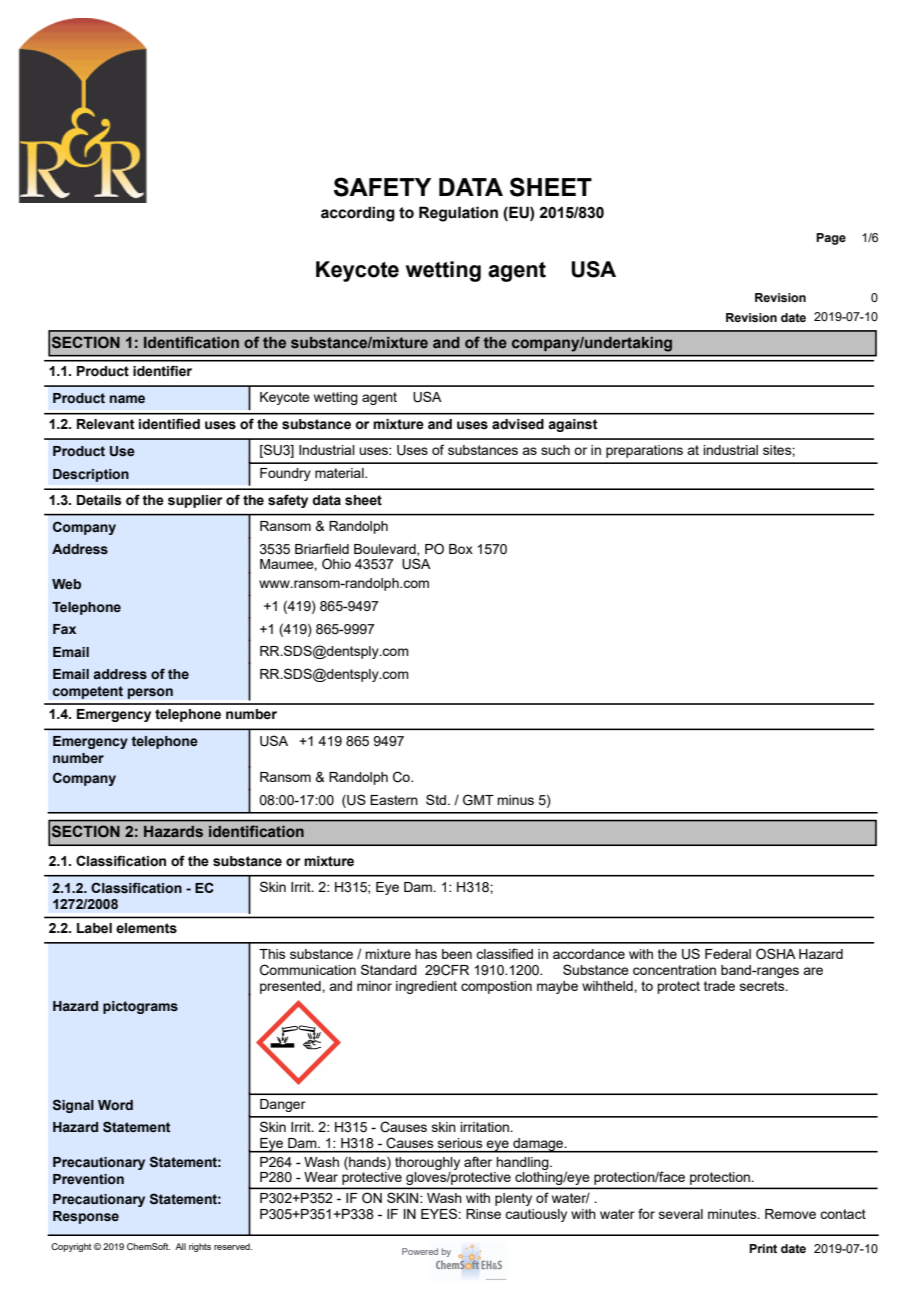  Describe the element at coordinates (515, 800) in the screenshot. I see `minus` at that location.
